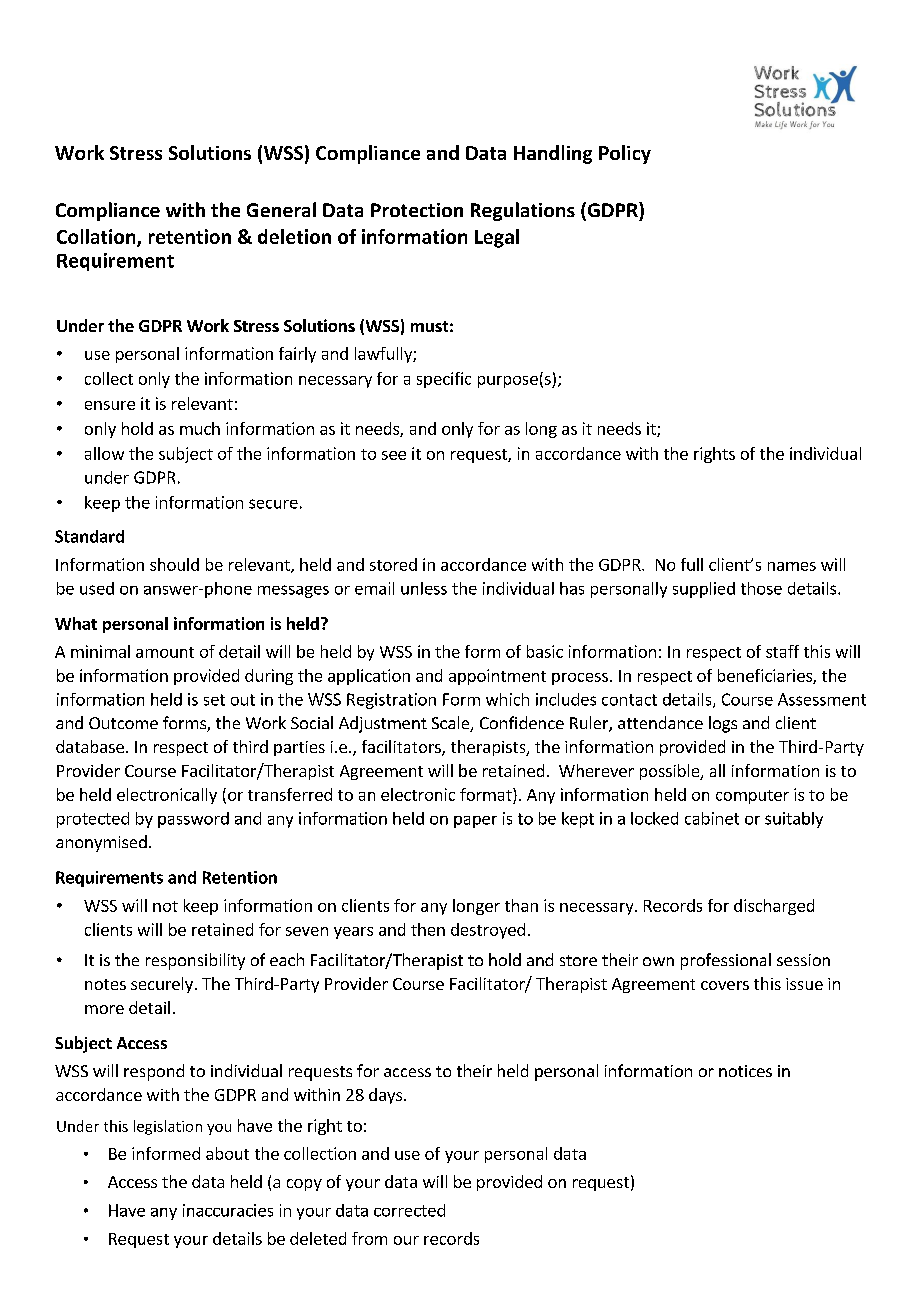 This screenshot has width=924, height=1308. What do you see at coordinates (625, 154) in the screenshot?
I see `Policy` at bounding box center [625, 154].
